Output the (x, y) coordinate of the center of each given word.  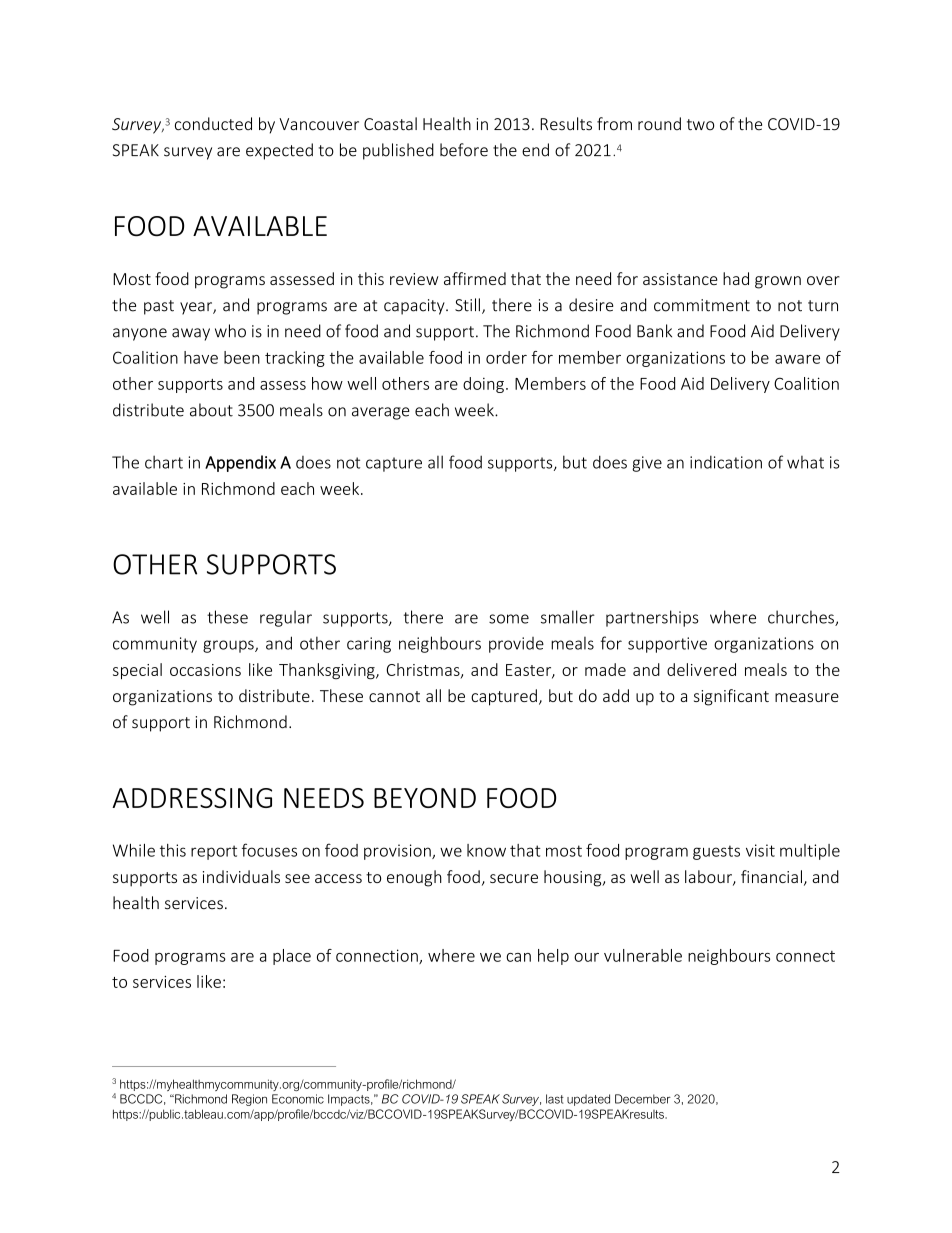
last (555, 1099)
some (509, 619)
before (464, 150)
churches (802, 618)
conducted (213, 124)
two (700, 125)
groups (229, 646)
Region (249, 1100)
